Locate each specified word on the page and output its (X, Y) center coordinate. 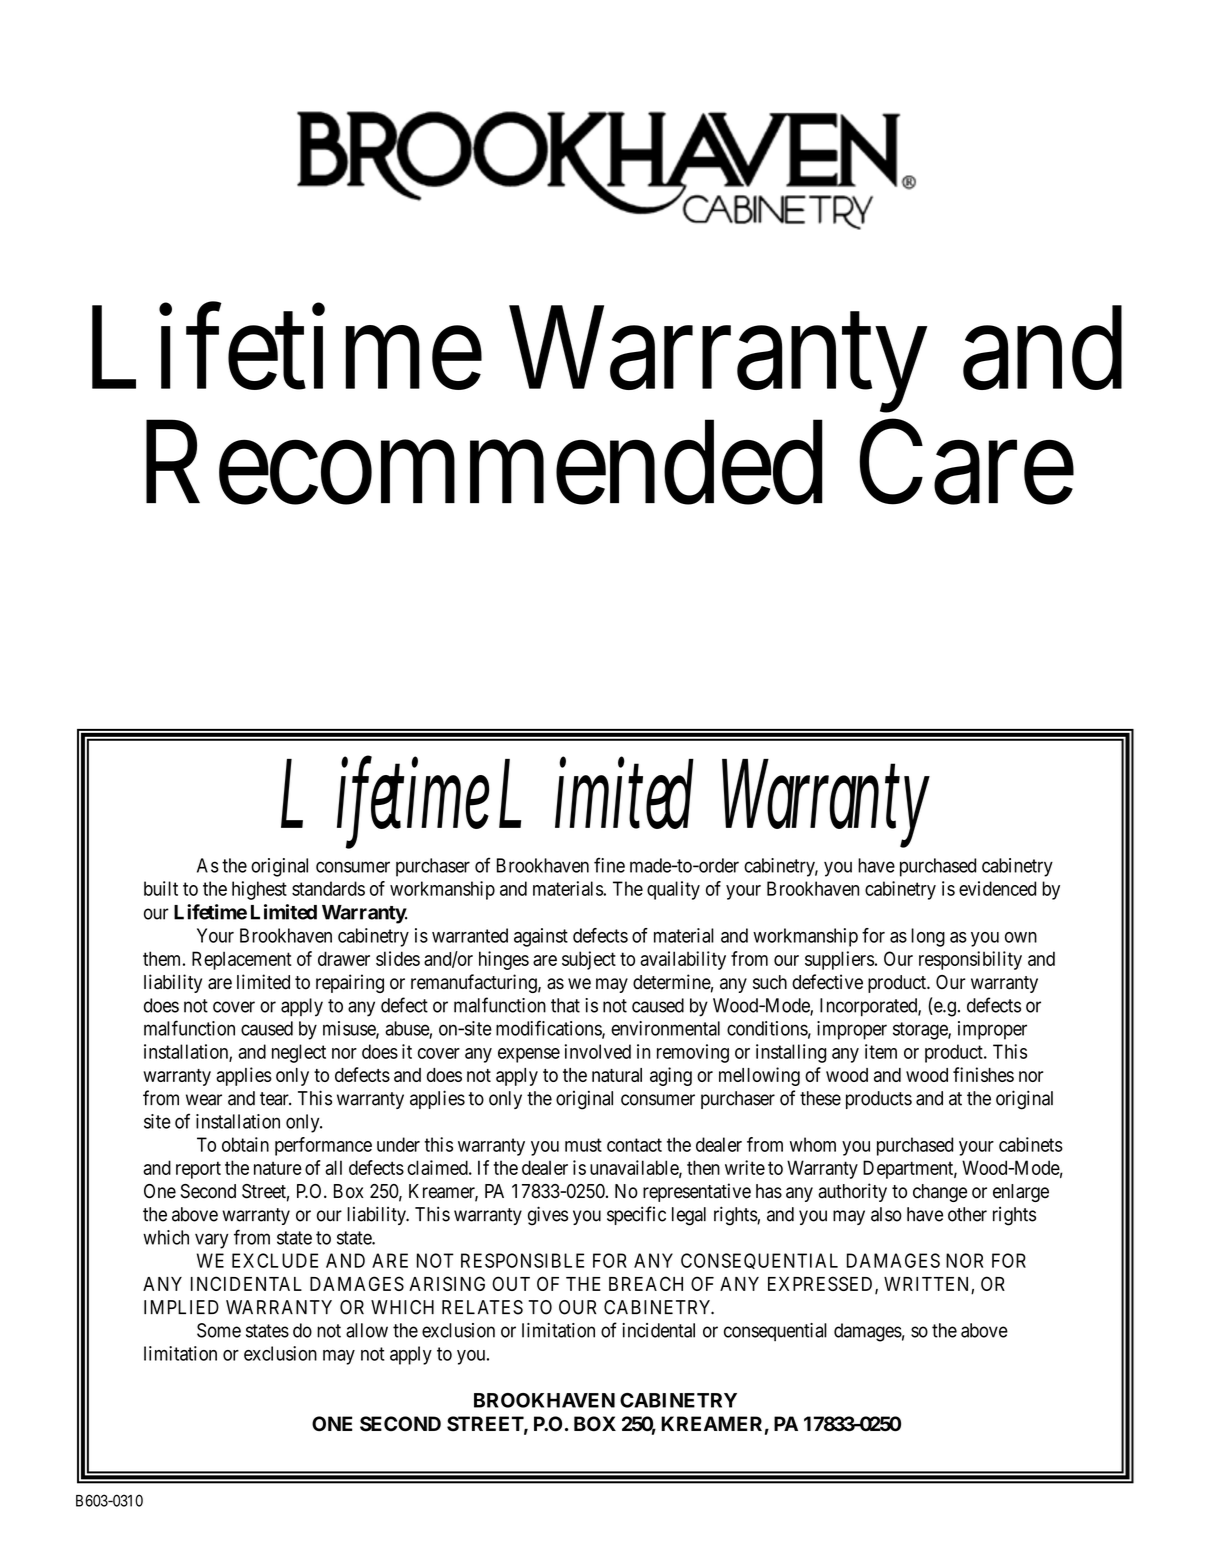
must (583, 1145)
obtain (245, 1144)
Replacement (242, 960)
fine (609, 865)
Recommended (484, 463)
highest (259, 890)
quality (673, 890)
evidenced (997, 888)
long (928, 937)
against (541, 937)
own (1021, 937)
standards (328, 888)
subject (589, 960)
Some (219, 1330)
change (940, 1193)
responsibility (970, 960)
